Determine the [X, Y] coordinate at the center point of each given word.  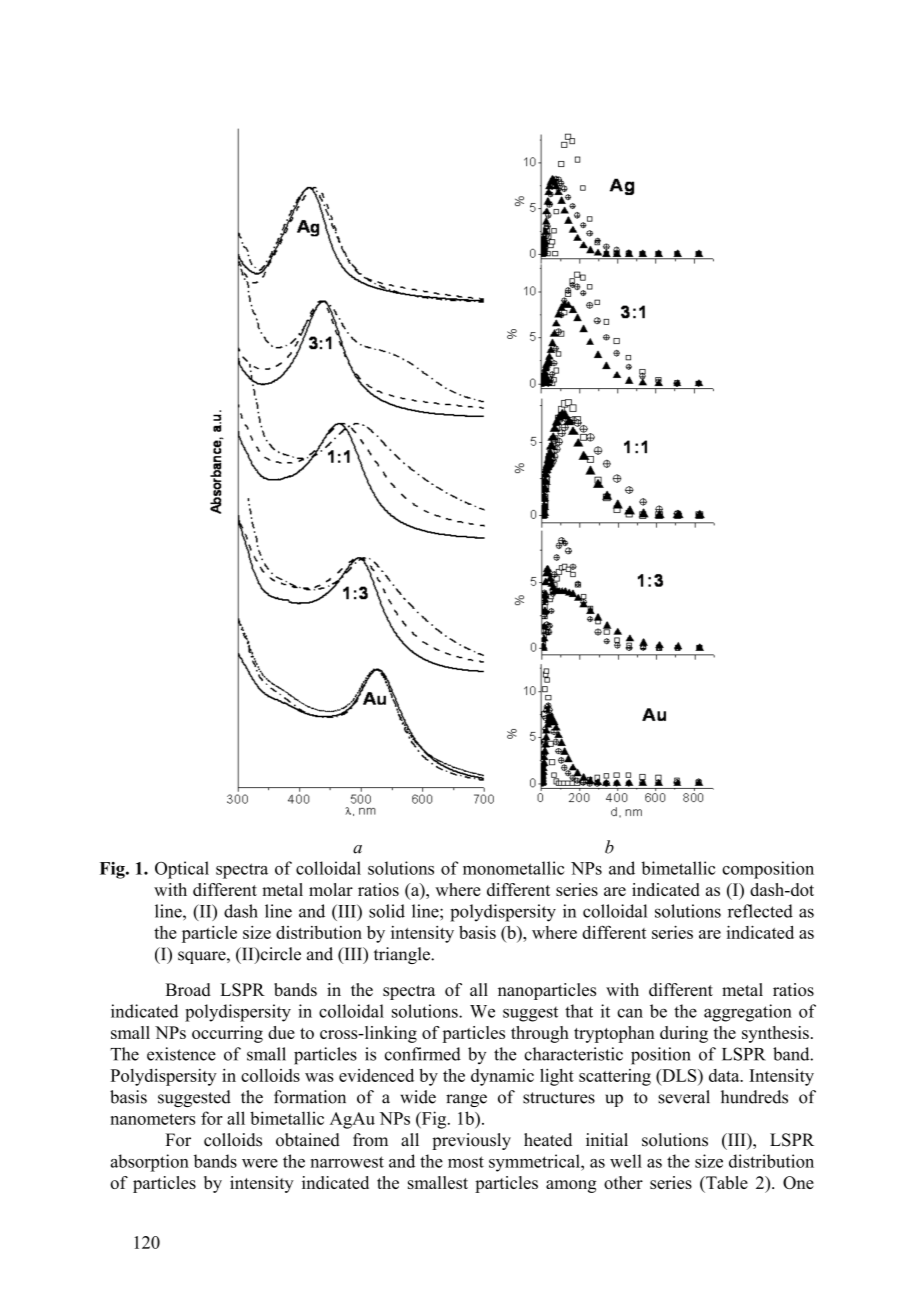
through [540, 1034]
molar [331, 889]
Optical [182, 870]
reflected [760, 911]
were [260, 1163]
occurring [227, 1034]
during [684, 1034]
